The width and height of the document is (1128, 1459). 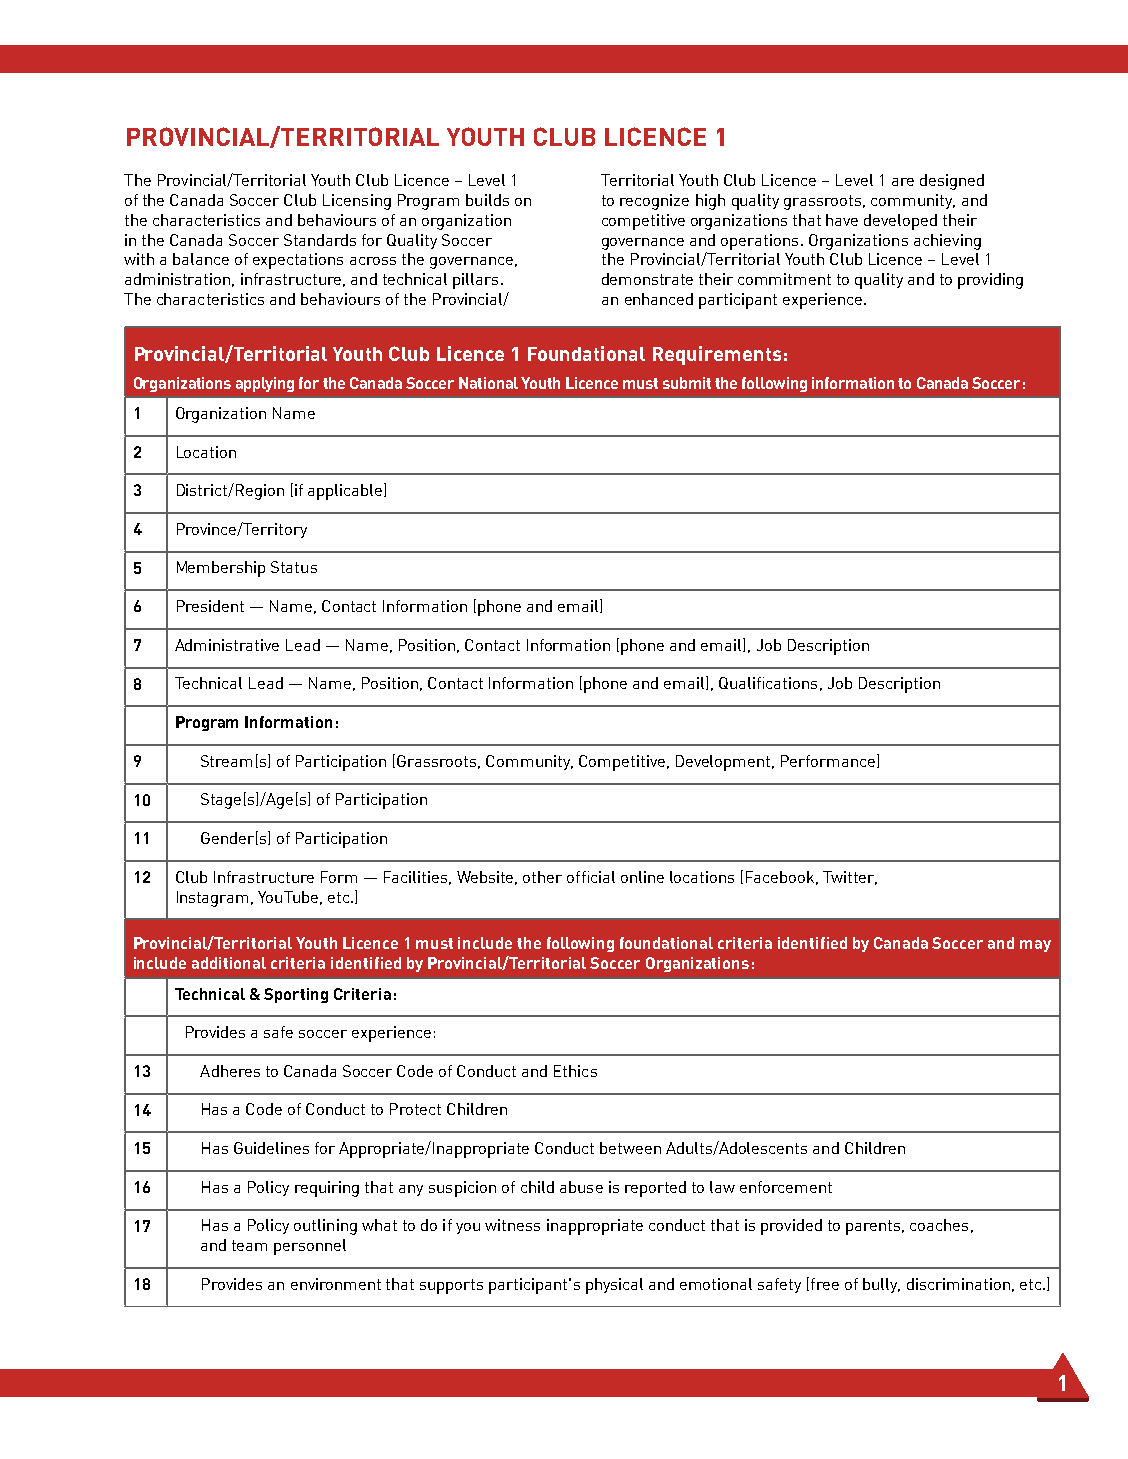 What do you see at coordinates (320, 240) in the document?
I see `Standards` at bounding box center [320, 240].
